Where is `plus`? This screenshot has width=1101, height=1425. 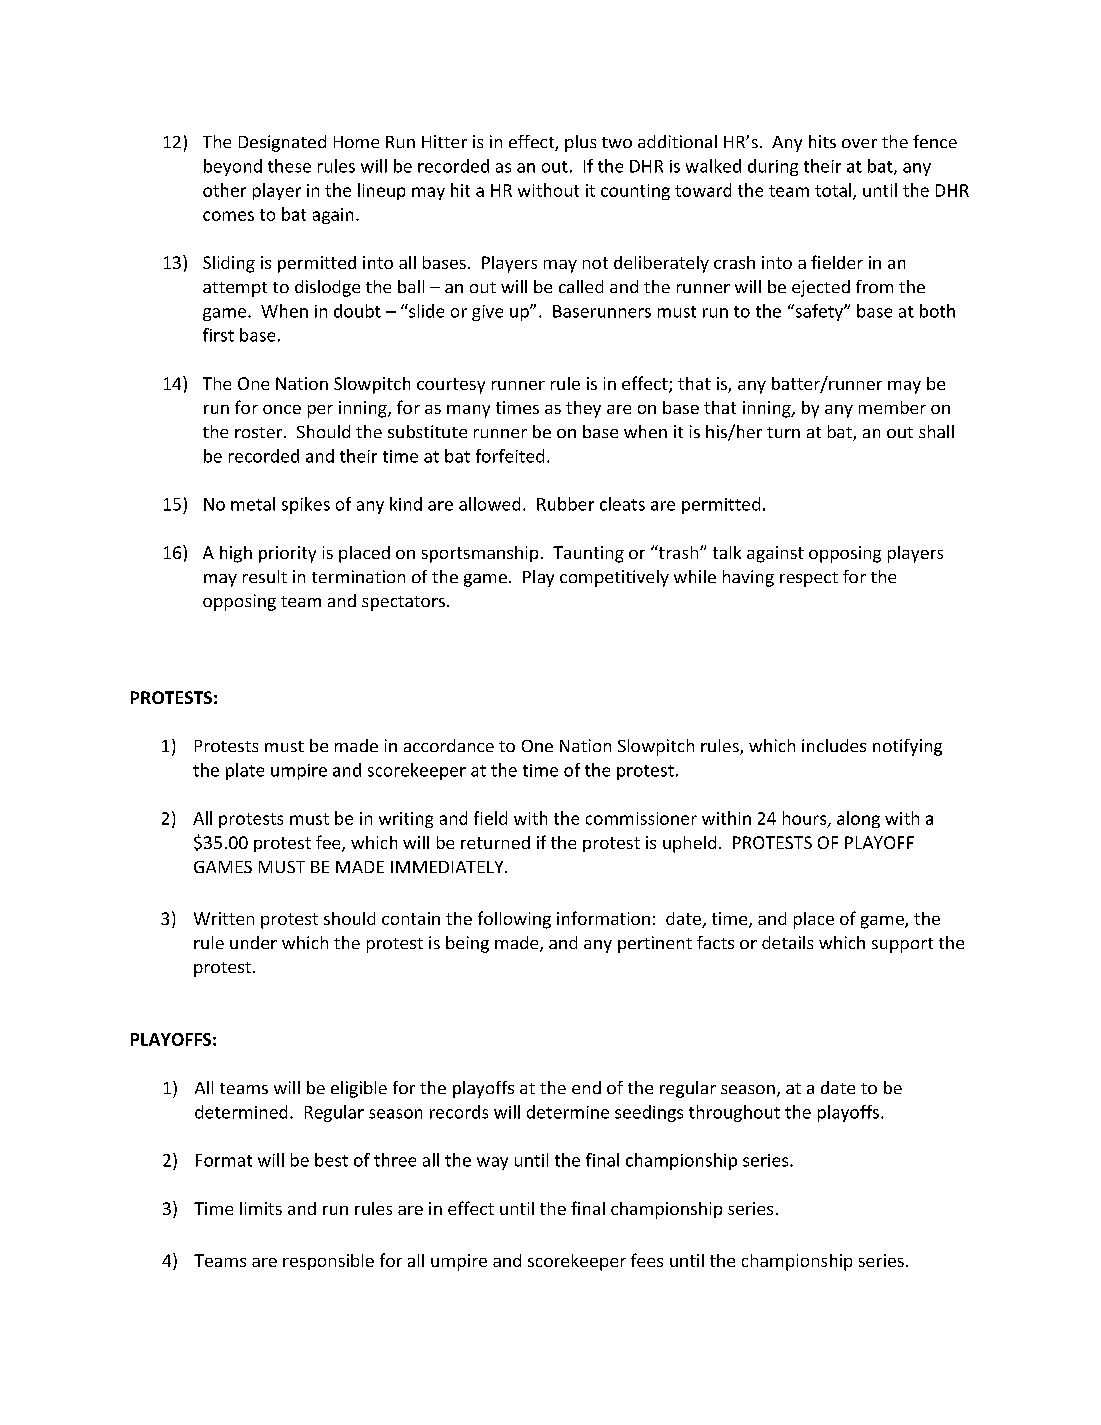 plus is located at coordinates (580, 143).
